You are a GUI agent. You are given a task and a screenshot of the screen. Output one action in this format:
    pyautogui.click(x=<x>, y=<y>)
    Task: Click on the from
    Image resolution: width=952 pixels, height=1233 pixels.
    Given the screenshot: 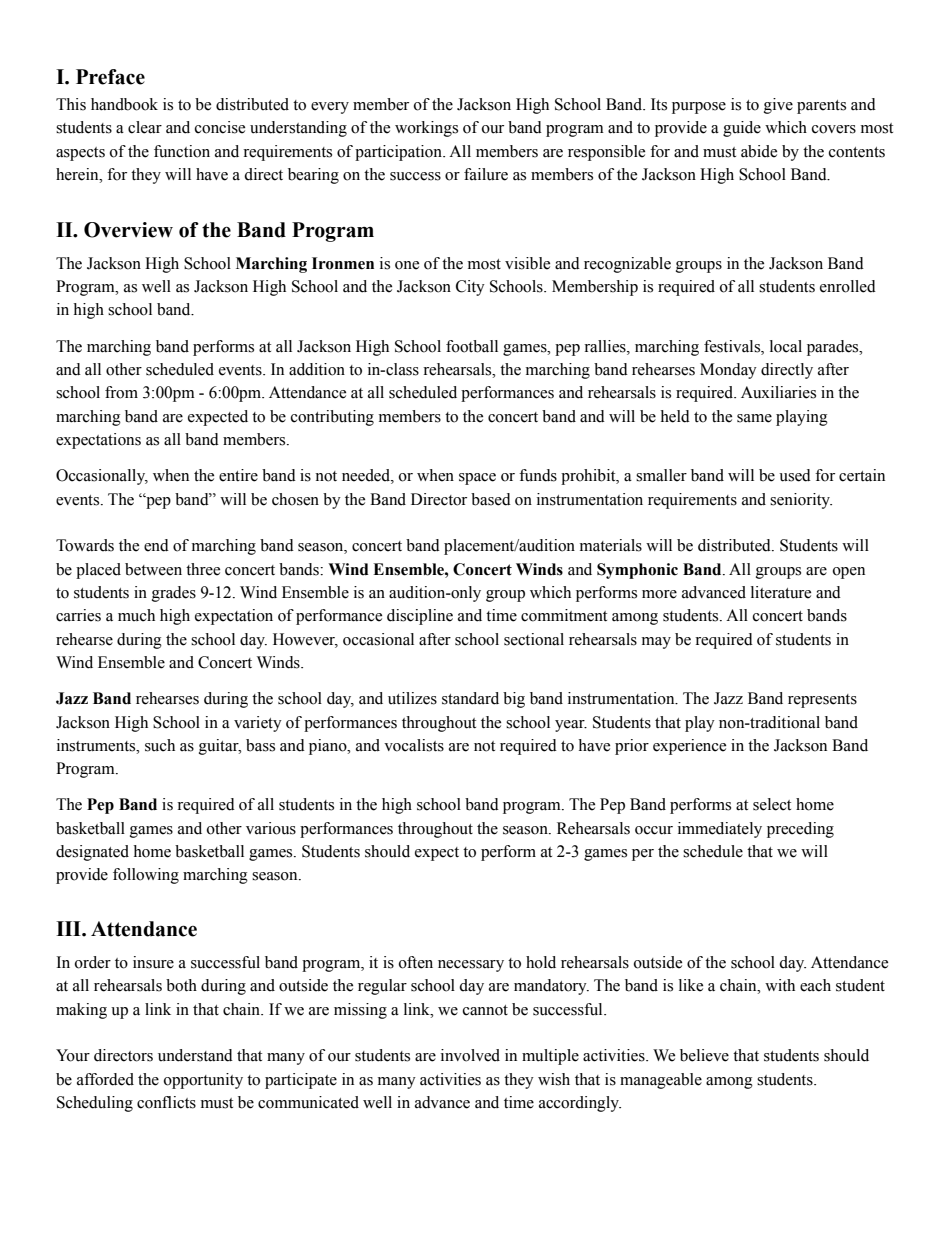 What is the action you would take?
    pyautogui.click(x=121, y=392)
